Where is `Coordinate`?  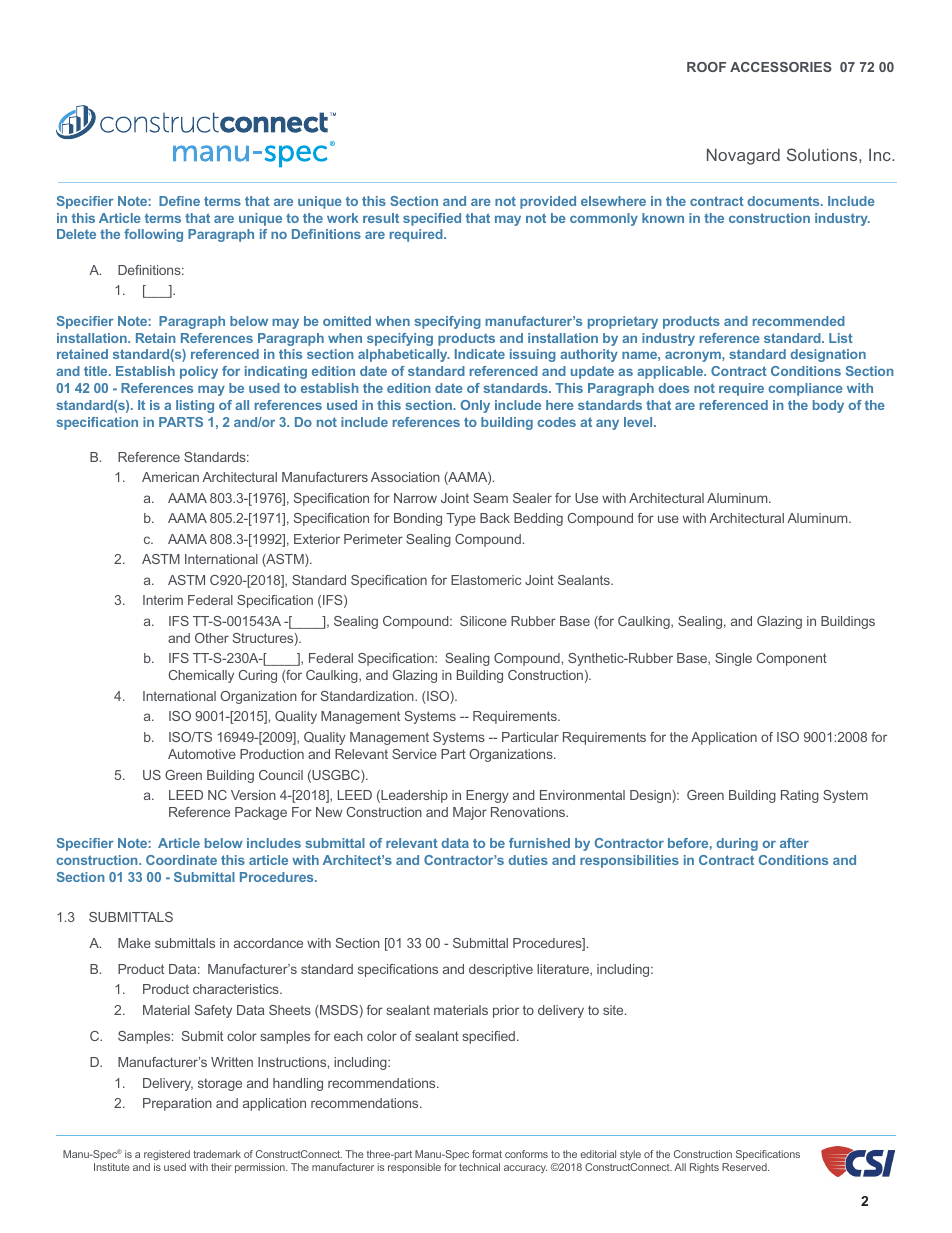 Coordinate is located at coordinates (181, 860).
